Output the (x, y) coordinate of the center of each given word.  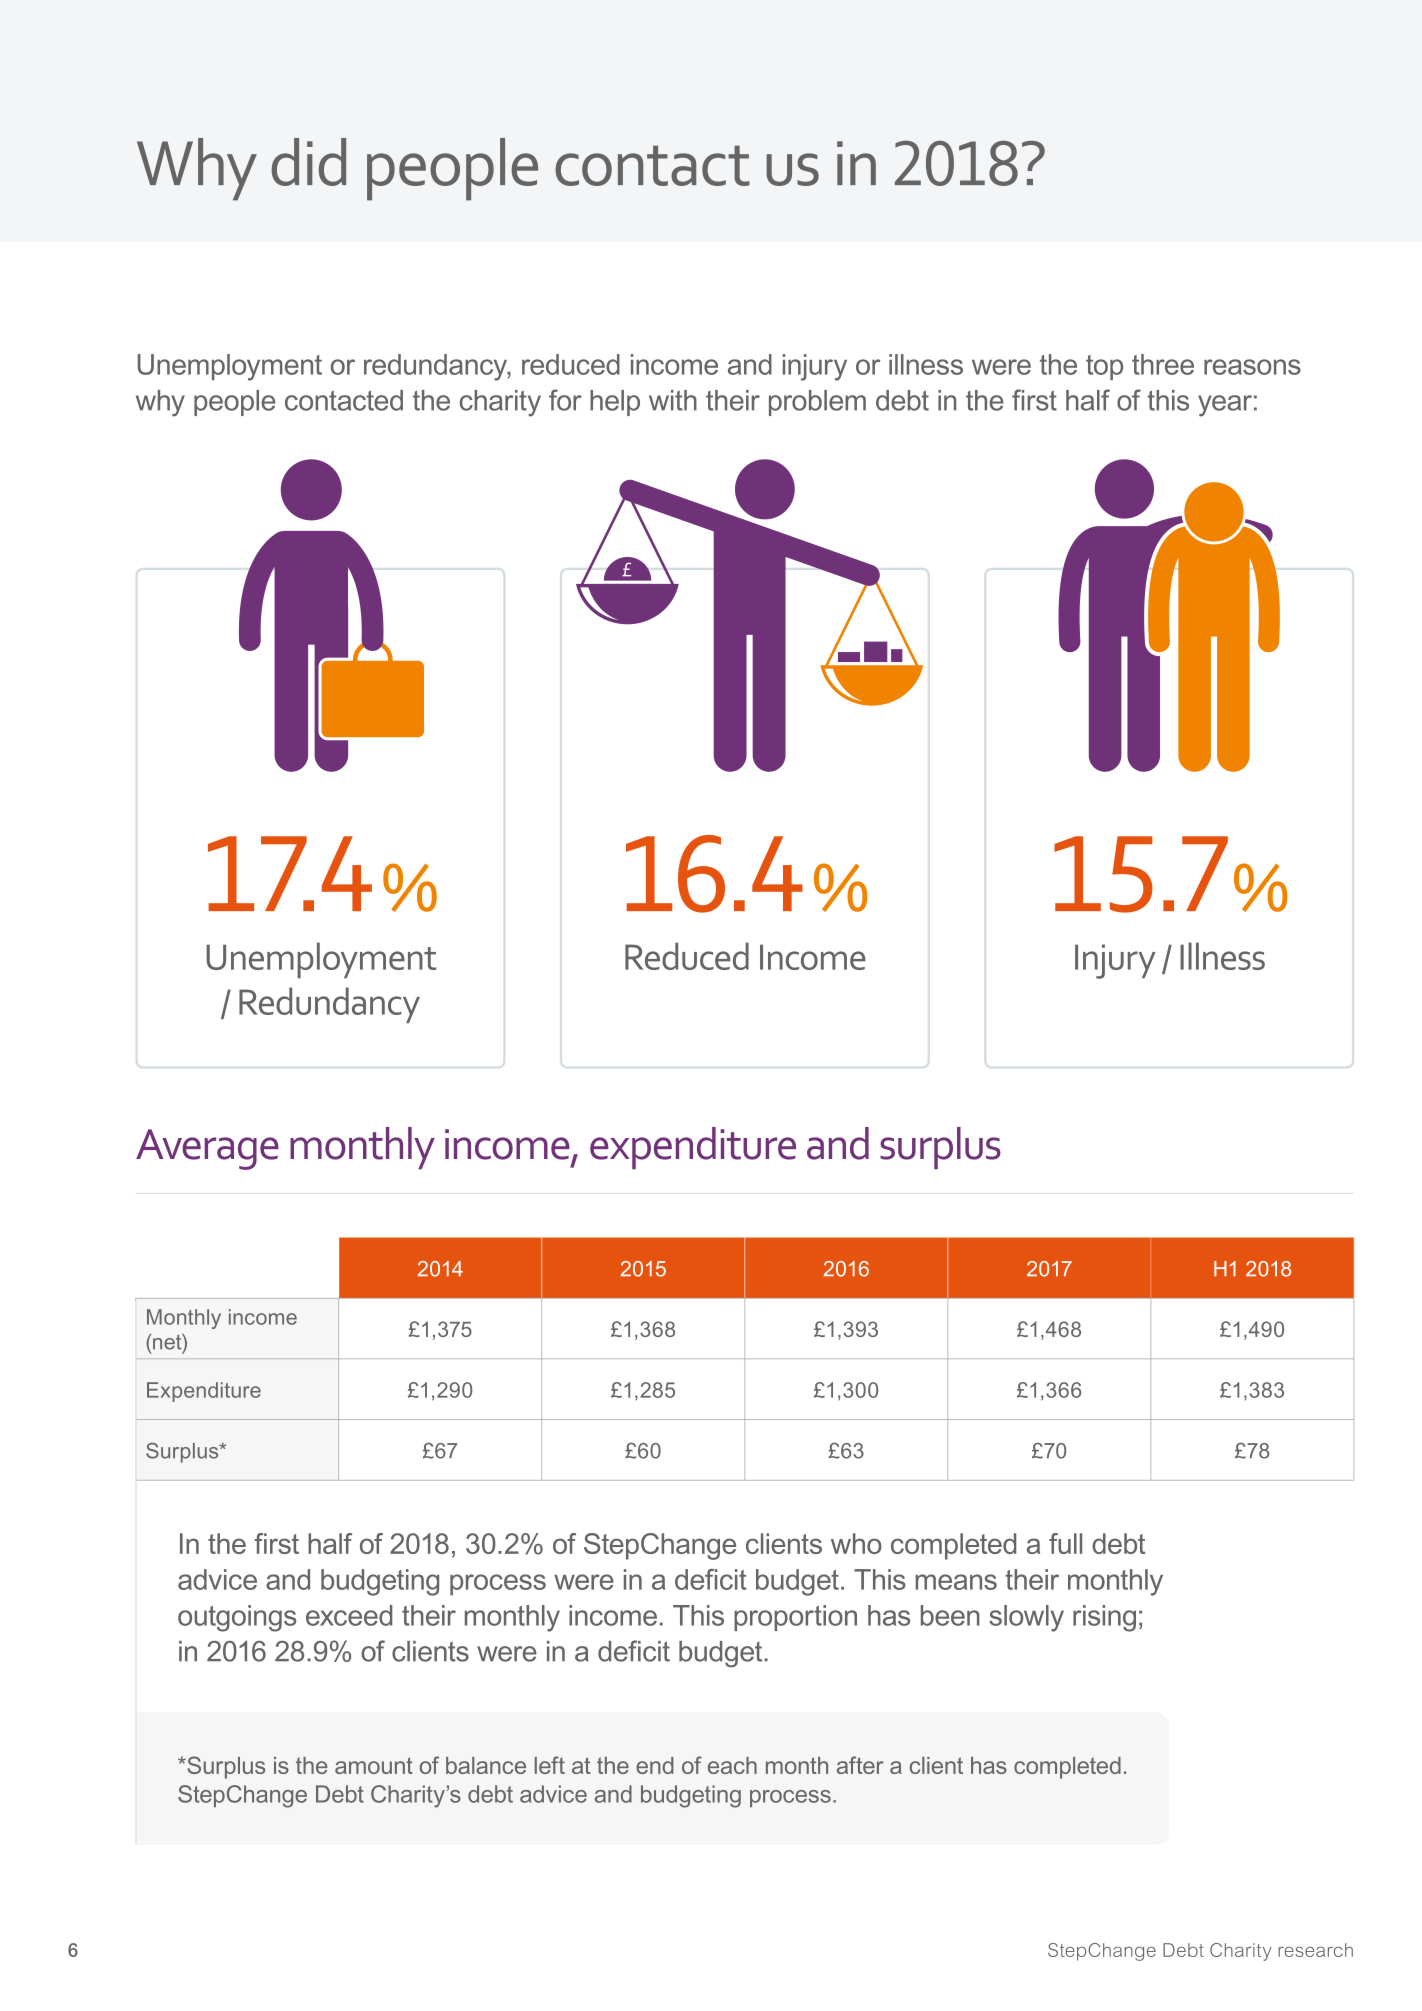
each (732, 1765)
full (1065, 1543)
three (1163, 364)
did (309, 162)
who (856, 1543)
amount (374, 1765)
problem (817, 403)
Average (207, 1149)
